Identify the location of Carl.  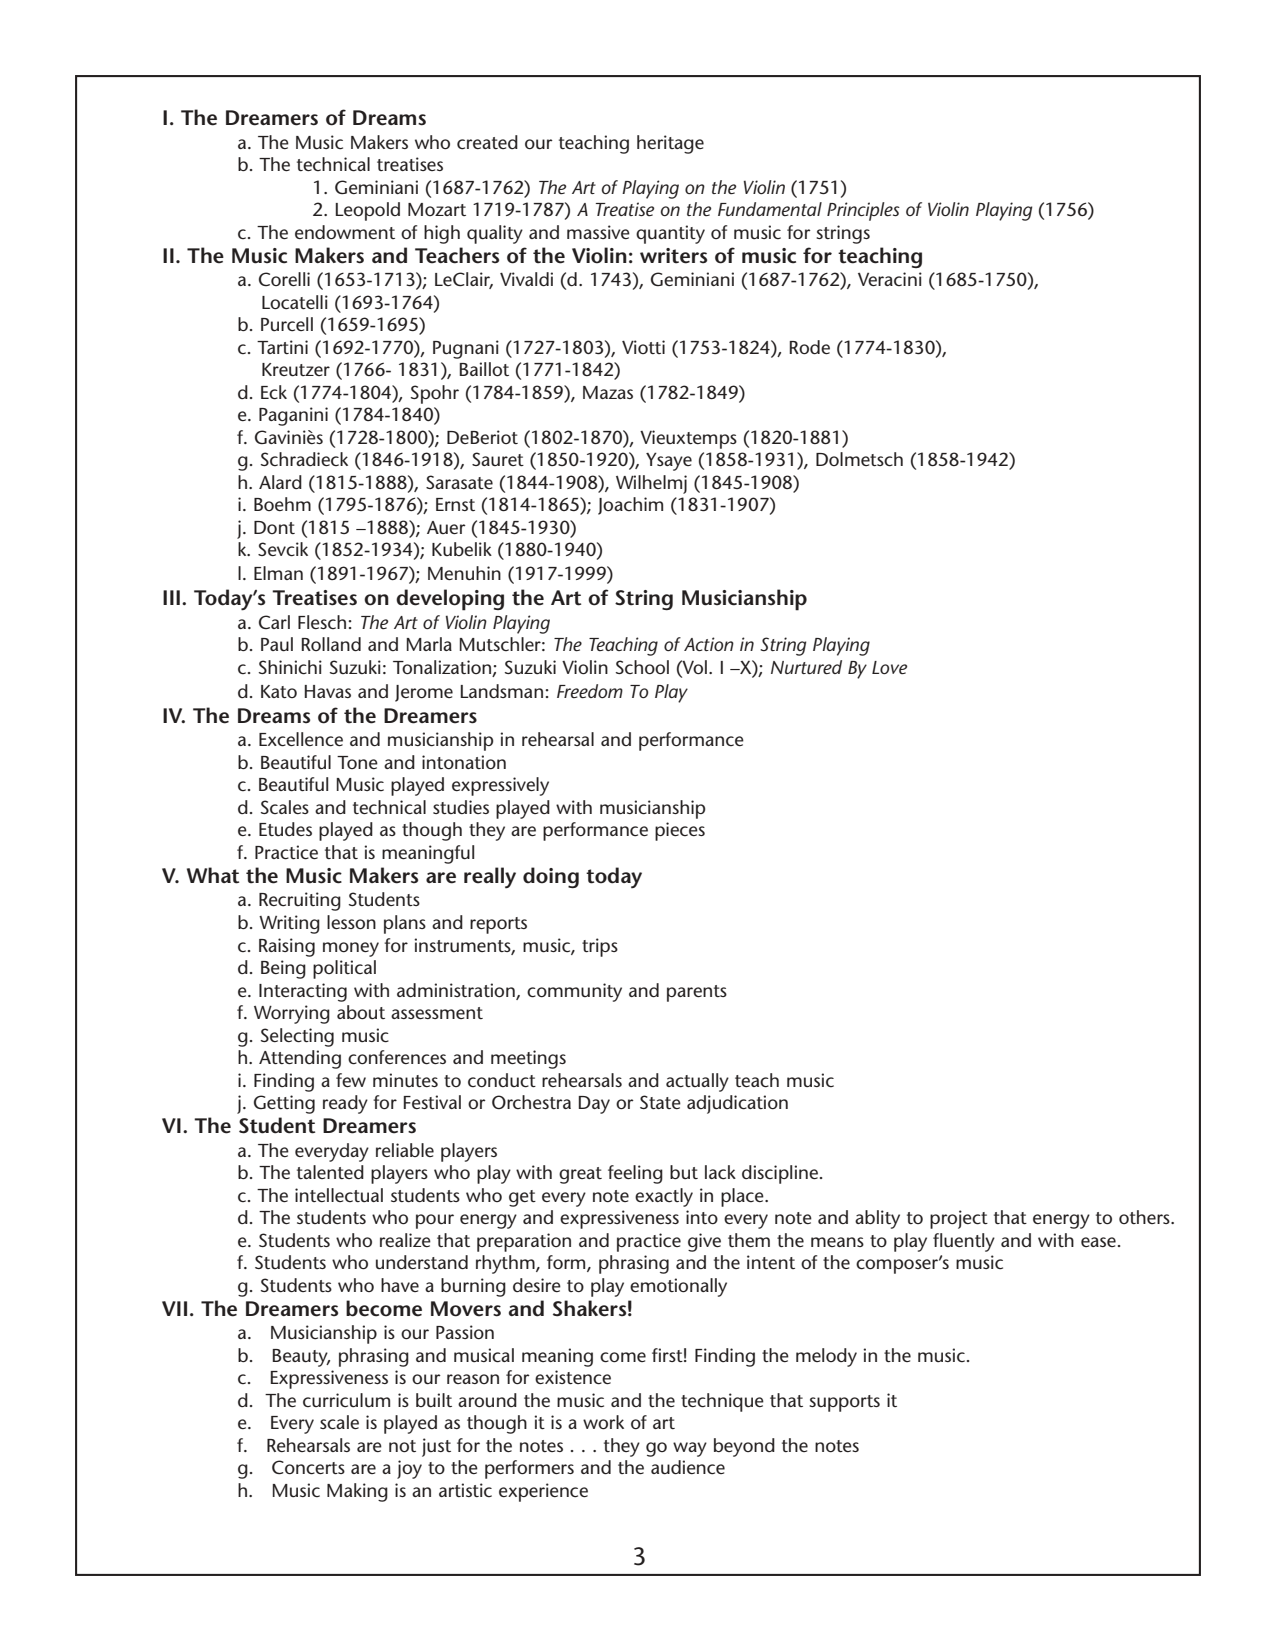
(274, 622).
